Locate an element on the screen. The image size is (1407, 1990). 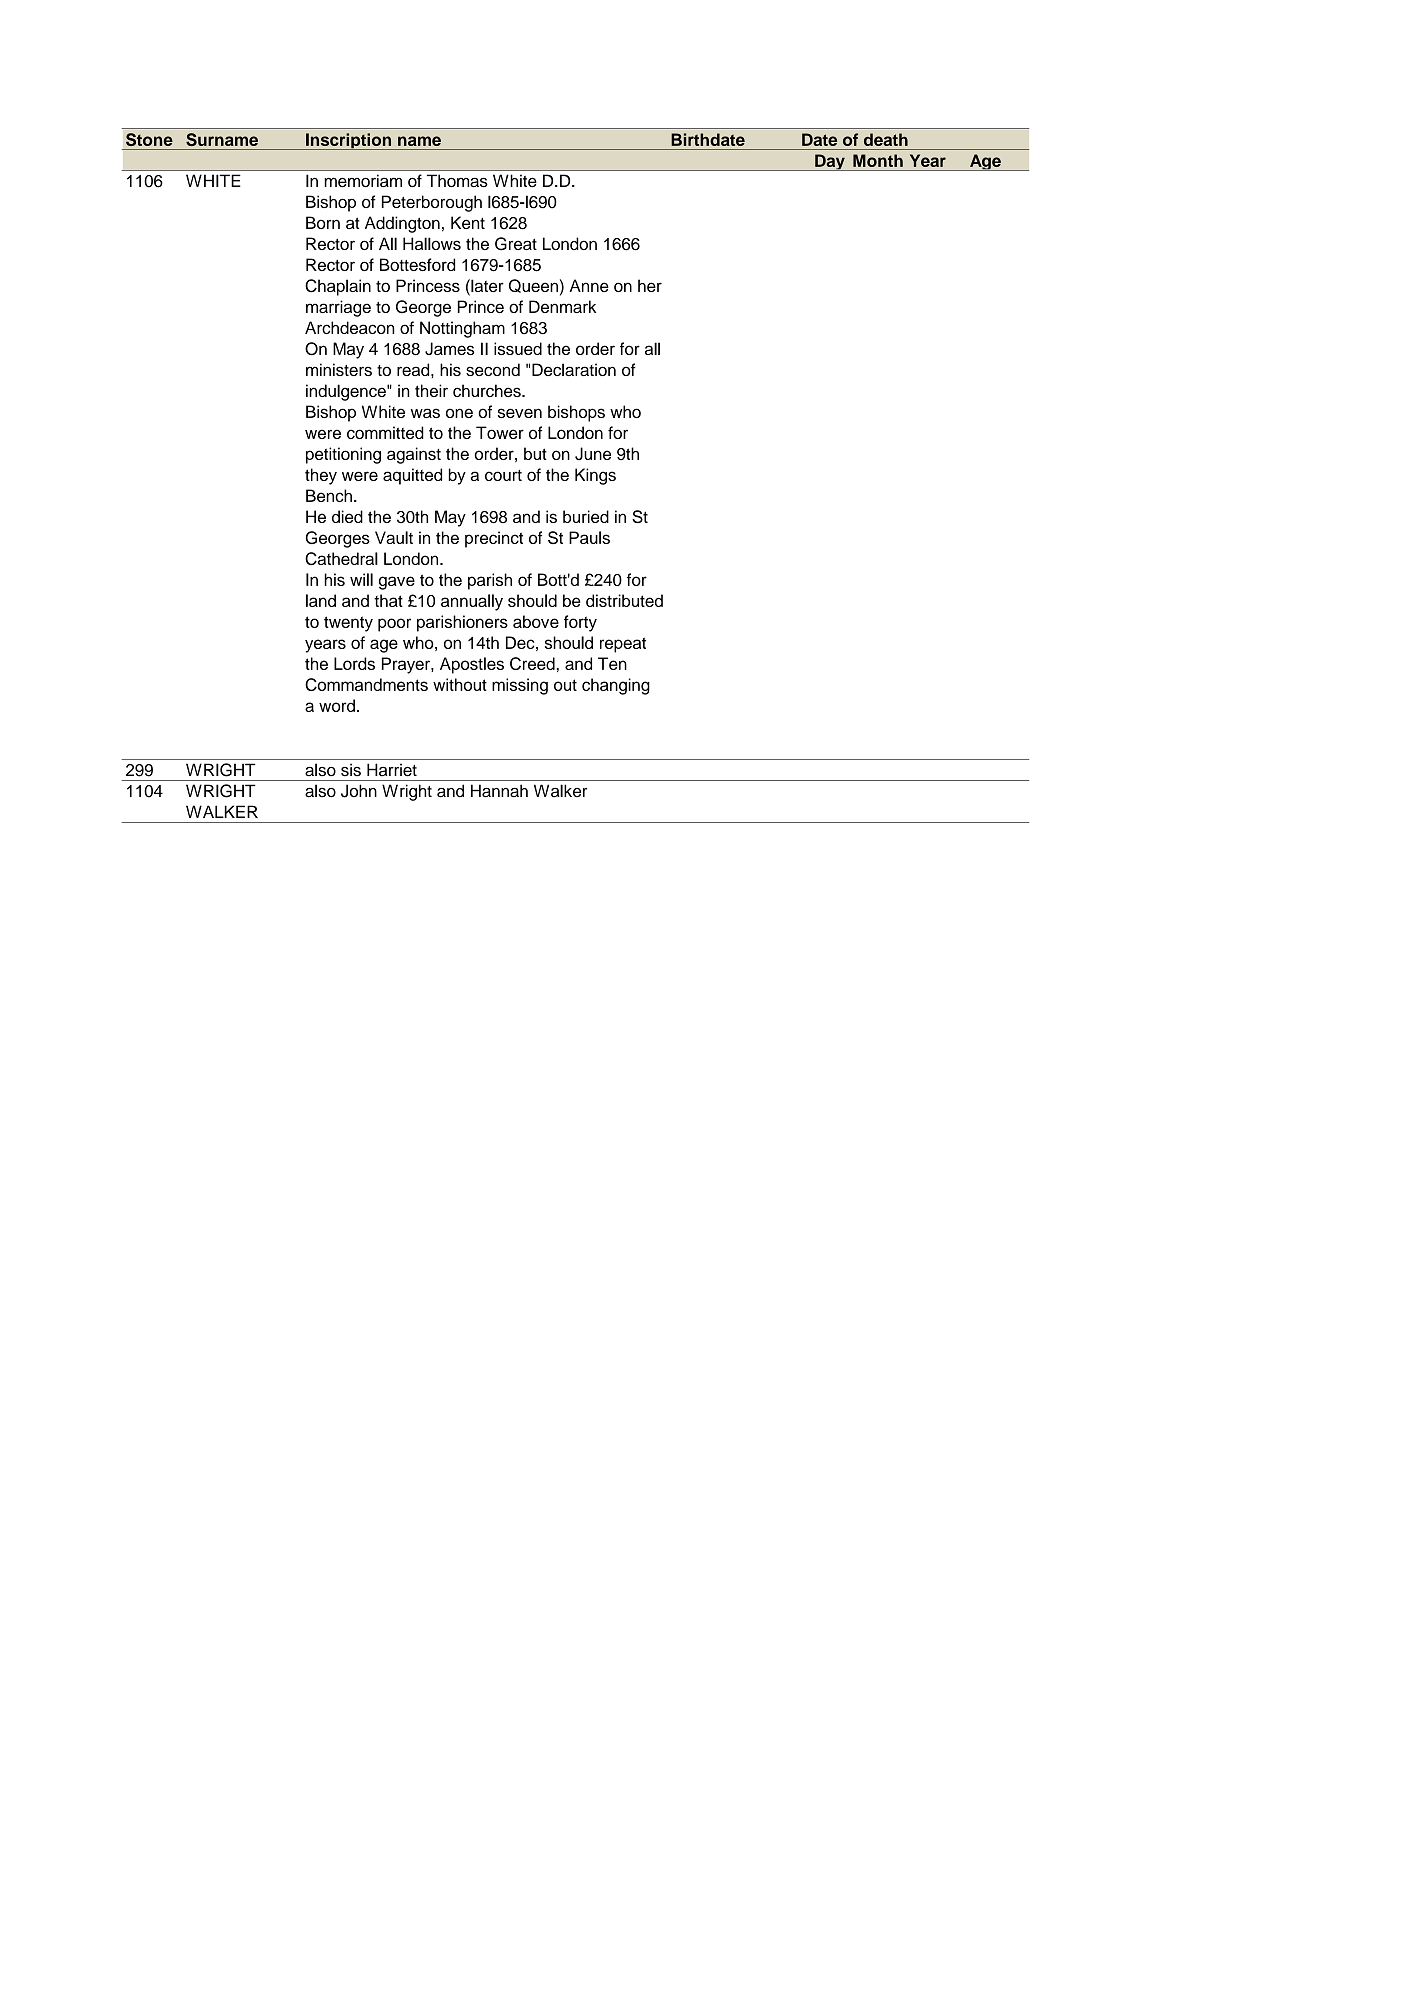
distributed is located at coordinates (624, 600).
